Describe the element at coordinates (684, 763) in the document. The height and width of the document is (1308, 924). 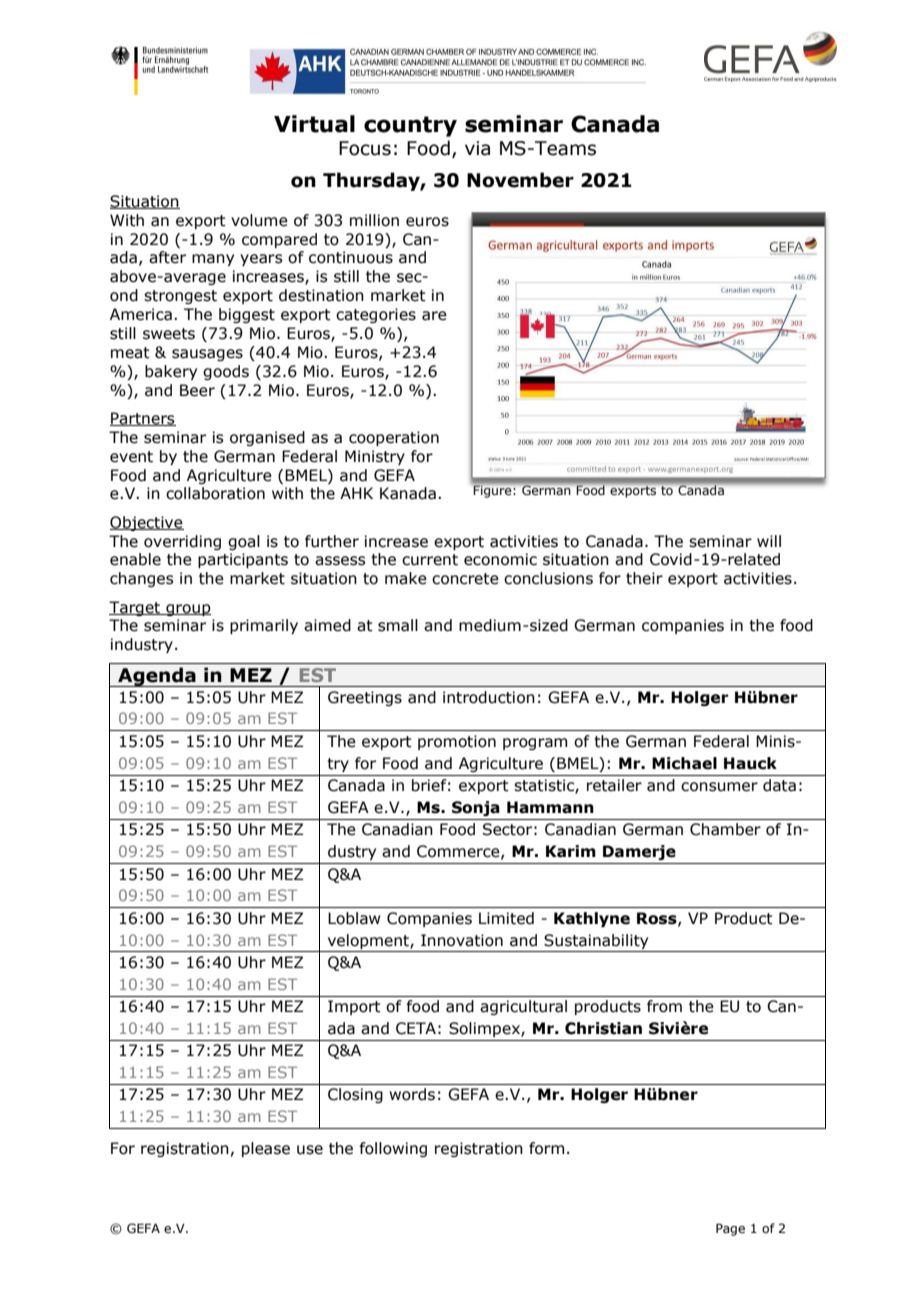
I see `Michael` at that location.
